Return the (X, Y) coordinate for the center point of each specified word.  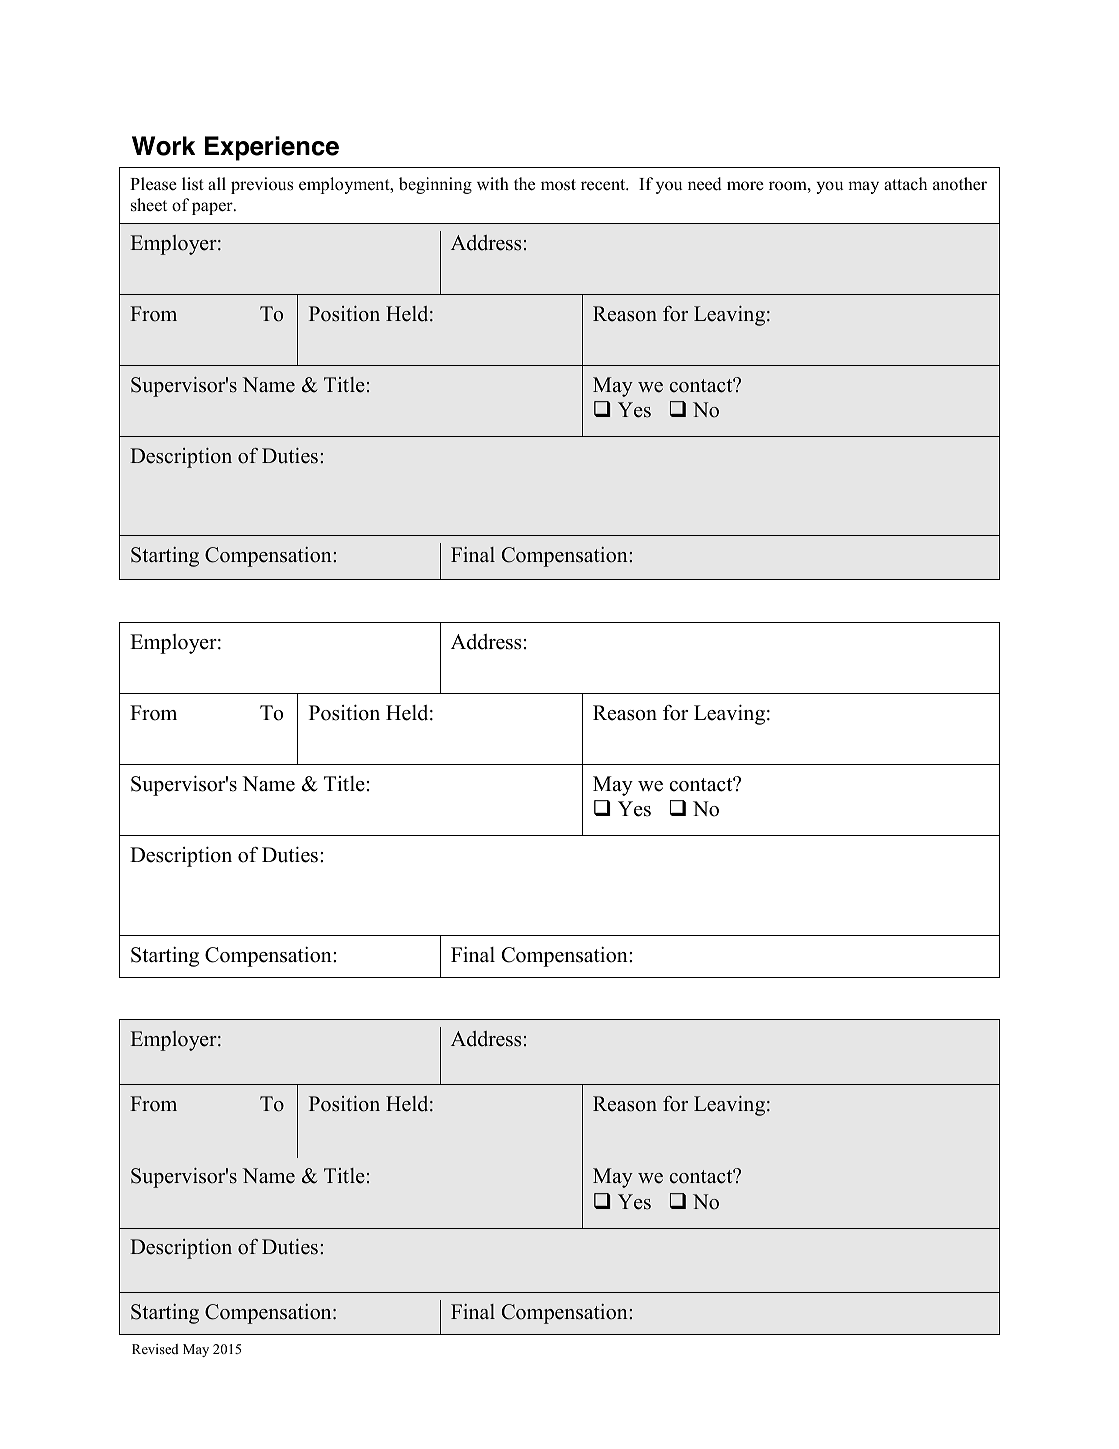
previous (262, 185)
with (493, 183)
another (960, 184)
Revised (155, 1349)
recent (604, 185)
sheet (149, 205)
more (745, 186)
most (558, 185)
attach (905, 184)
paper (213, 208)
